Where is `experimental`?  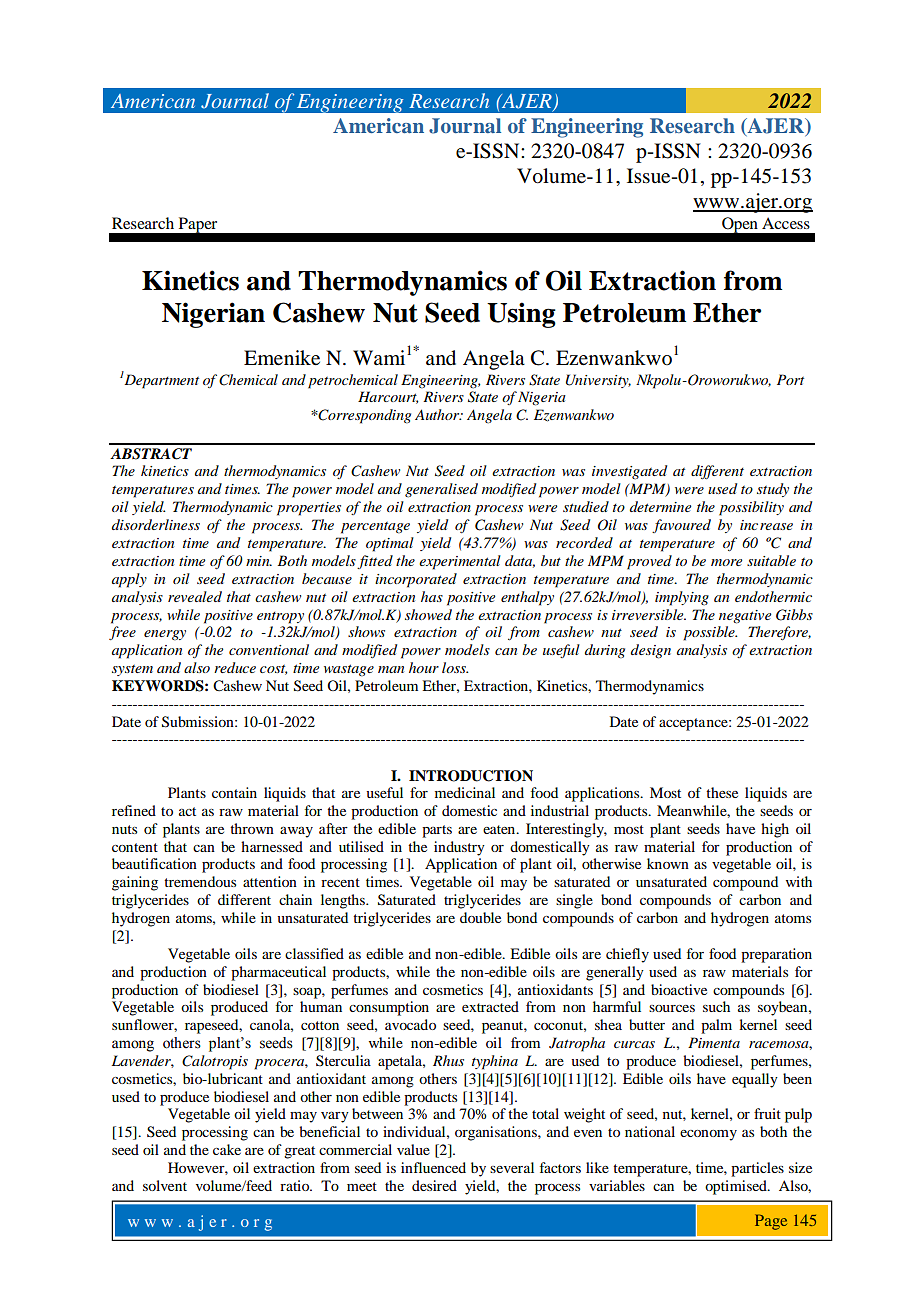
experimental is located at coordinates (460, 562).
